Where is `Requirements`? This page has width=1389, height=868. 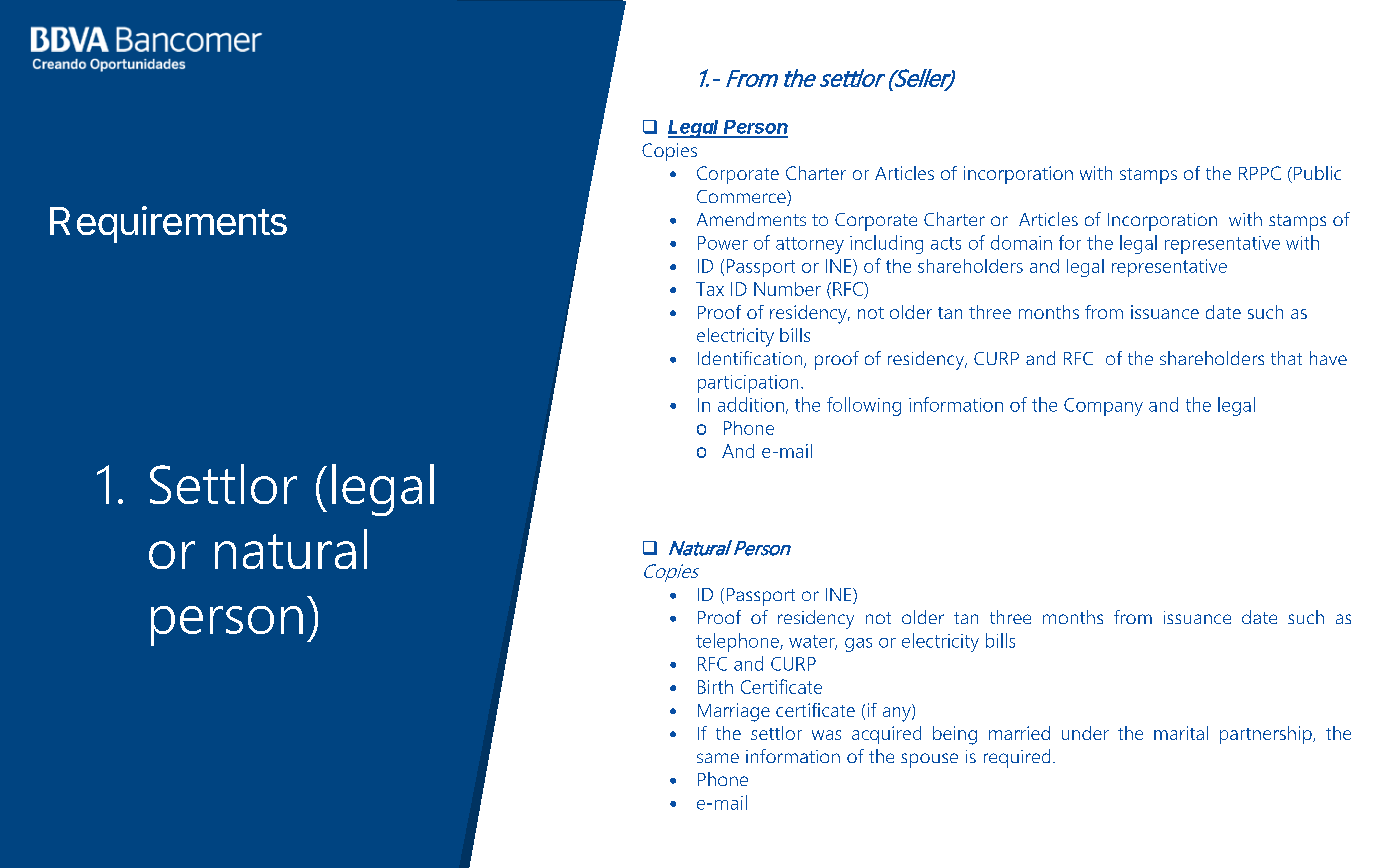
Requirements is located at coordinates (168, 224).
